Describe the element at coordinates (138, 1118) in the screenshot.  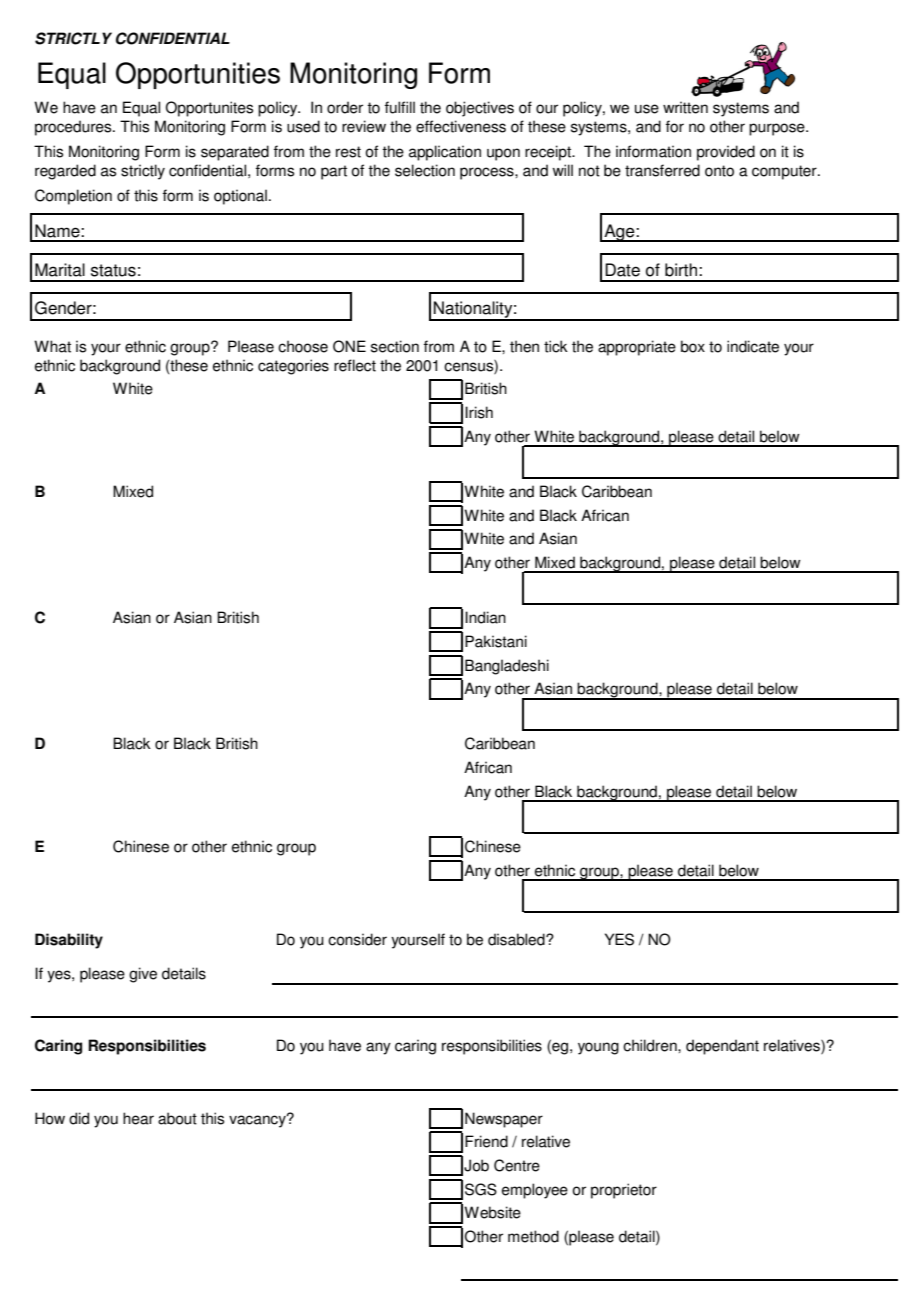
I see `hear` at that location.
